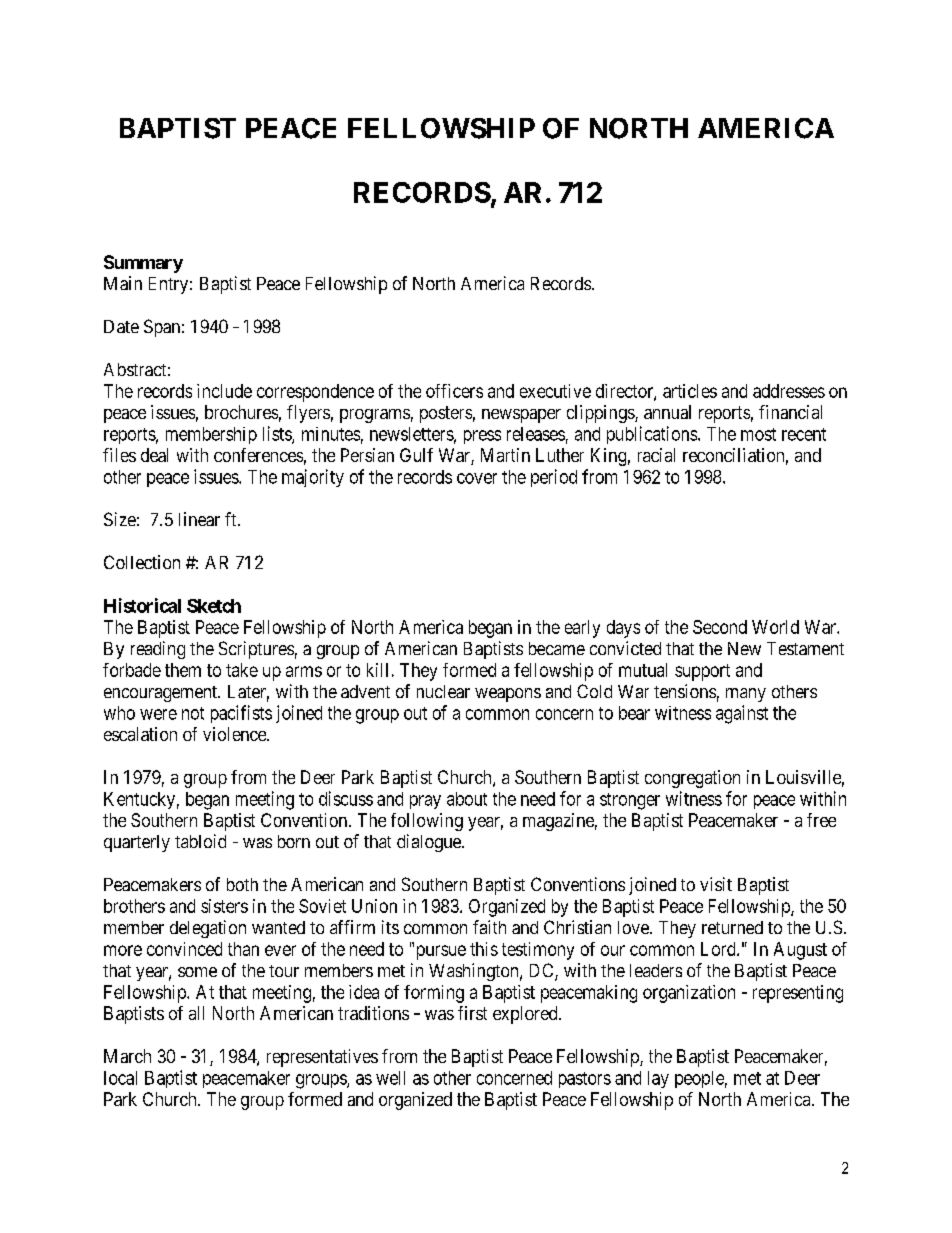 This screenshot has width=952, height=1233. Describe the element at coordinates (443, 691) in the screenshot. I see `nuclear` at that location.
